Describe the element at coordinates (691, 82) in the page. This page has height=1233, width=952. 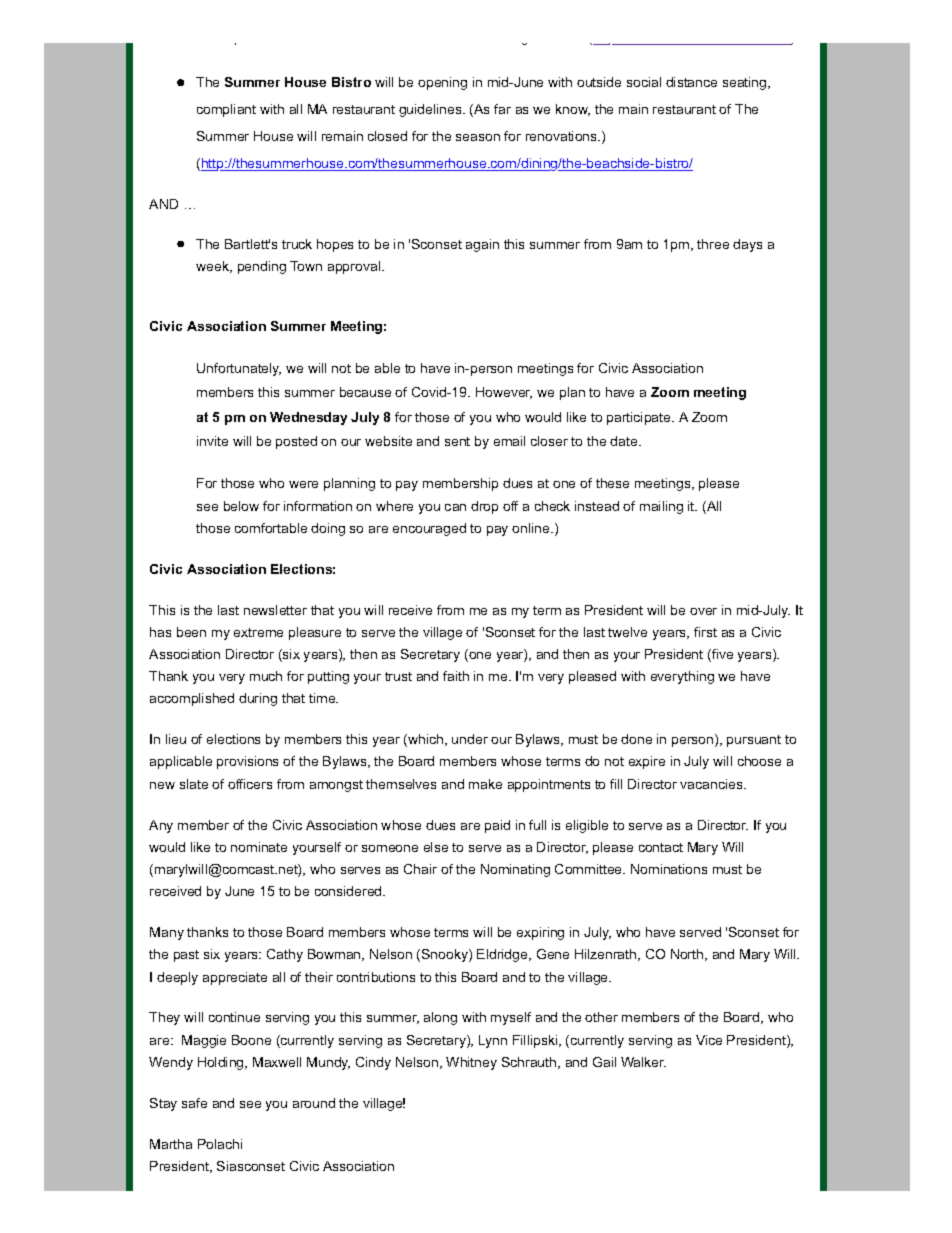
I see `distance` at that location.
